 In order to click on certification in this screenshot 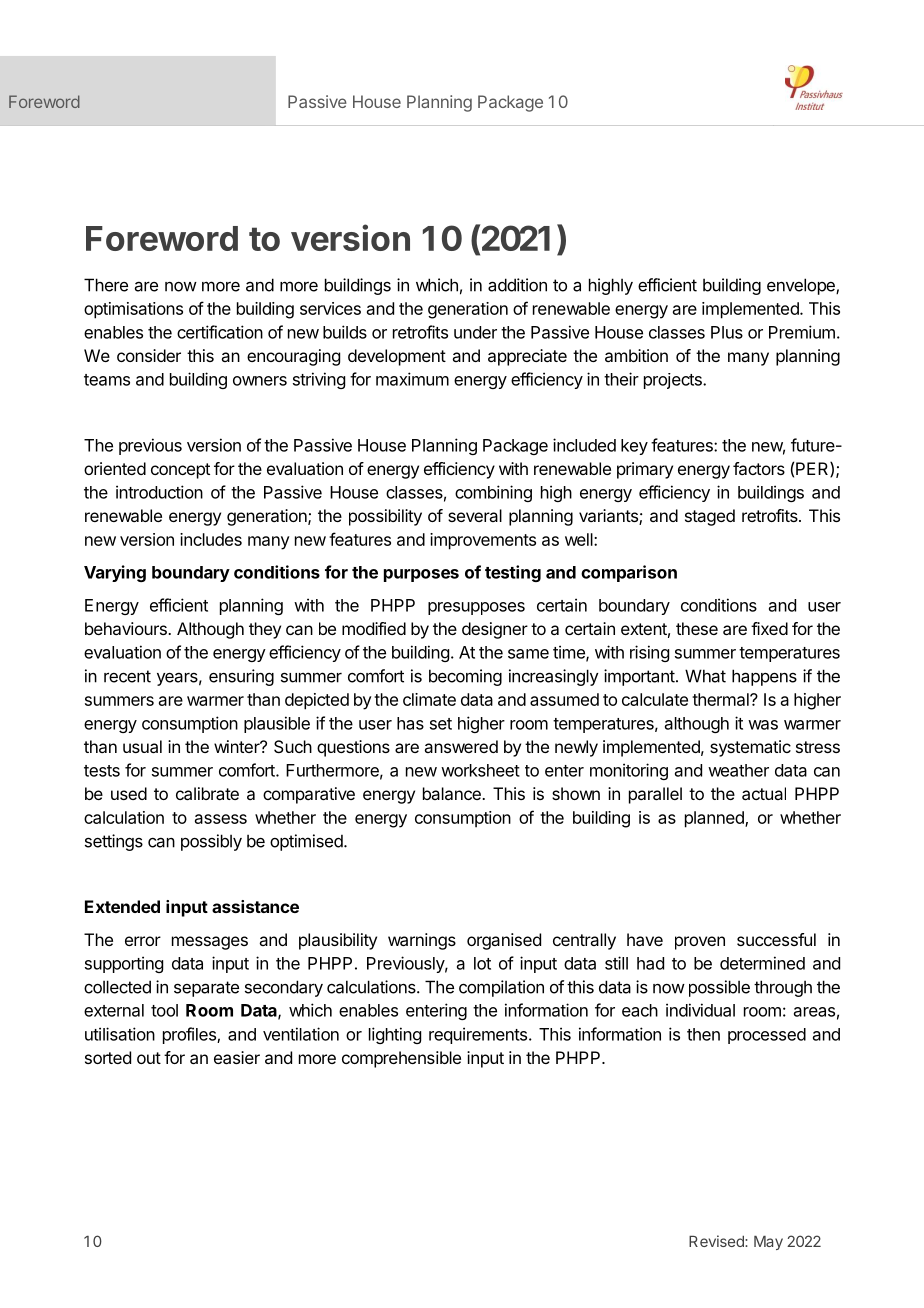, I will do `click(220, 332)`.
